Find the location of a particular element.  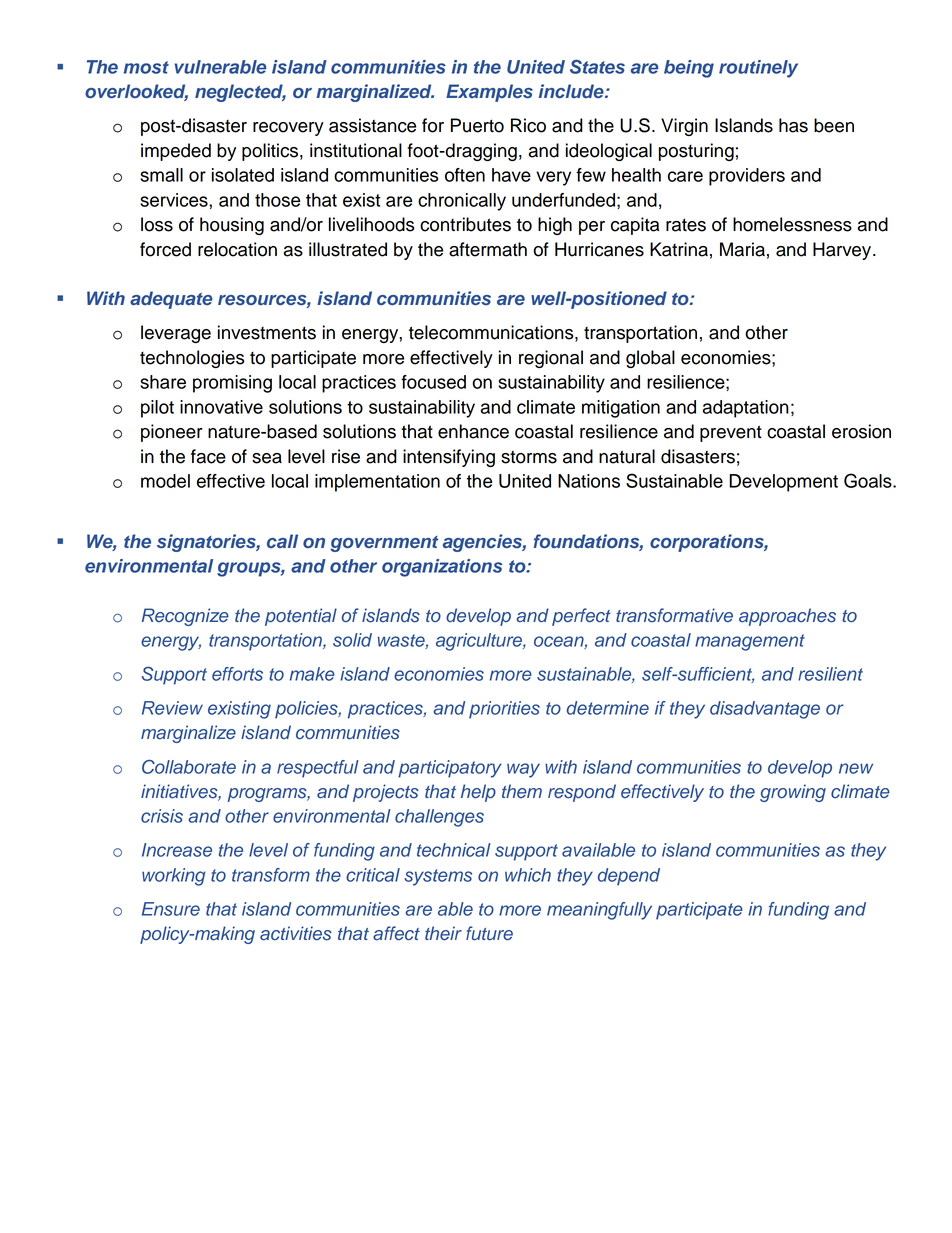

depend is located at coordinates (629, 877).
